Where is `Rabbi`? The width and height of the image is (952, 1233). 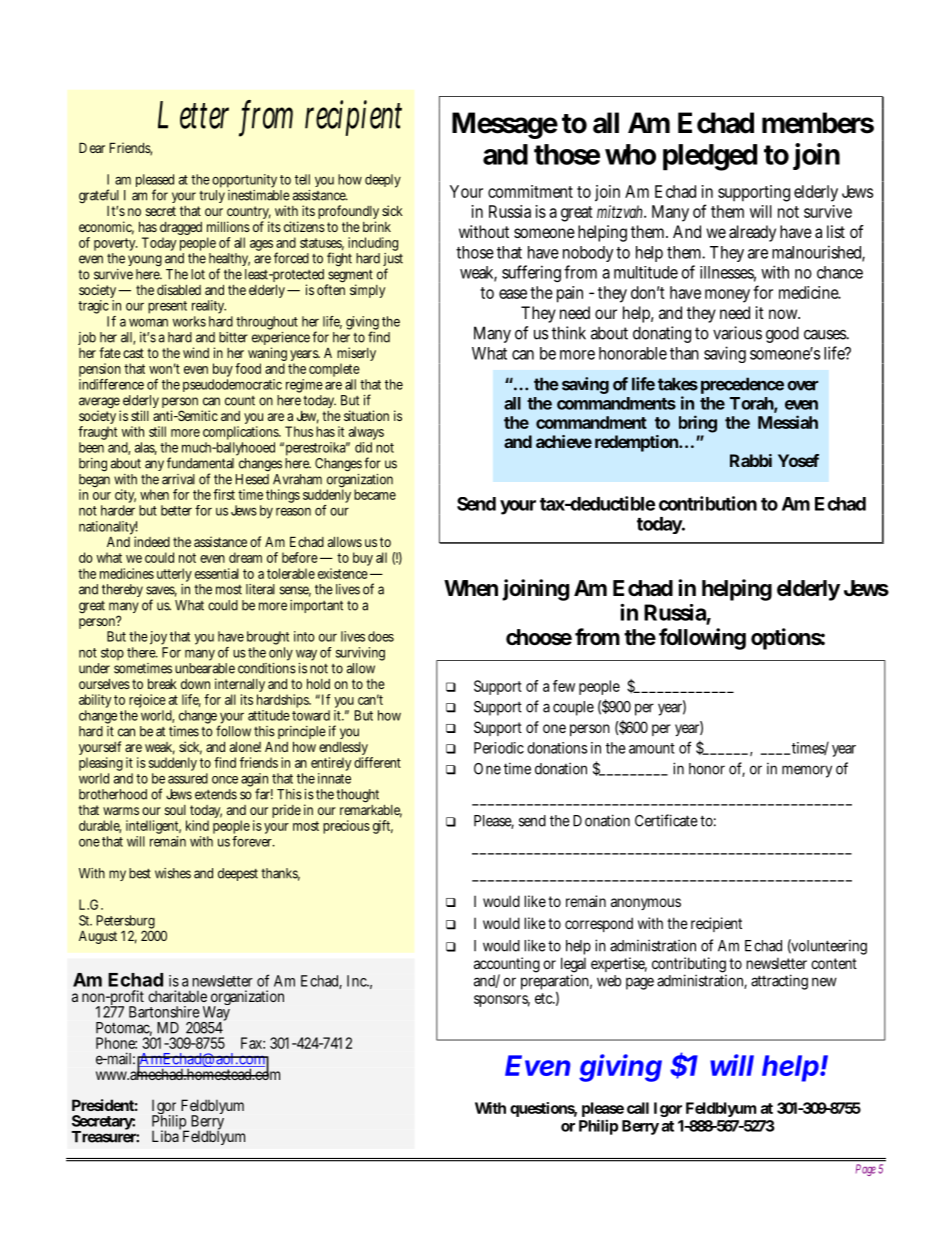 Rabbi is located at coordinates (751, 460).
